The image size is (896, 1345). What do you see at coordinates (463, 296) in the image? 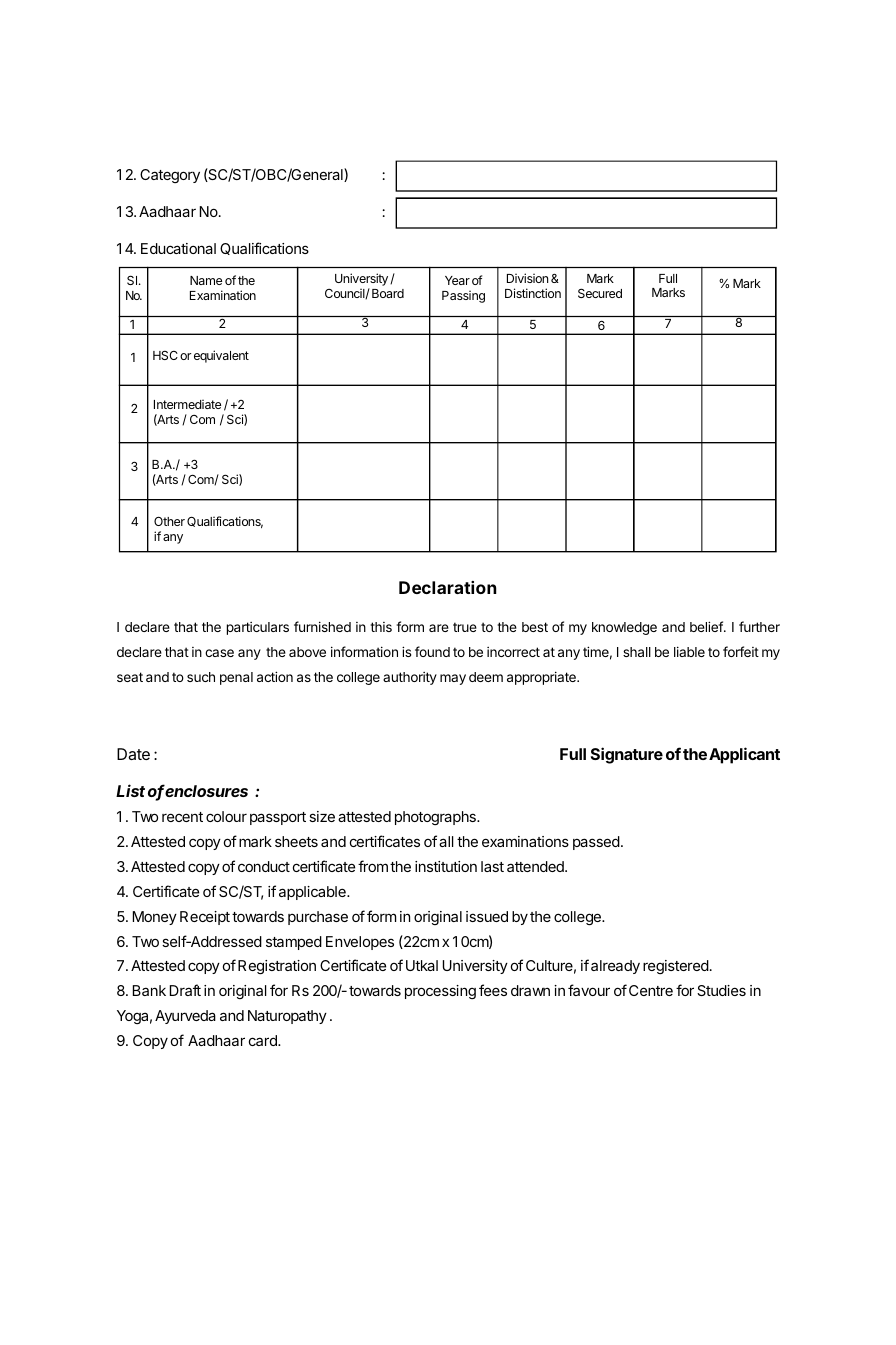
I see `Passing` at bounding box center [463, 296].
